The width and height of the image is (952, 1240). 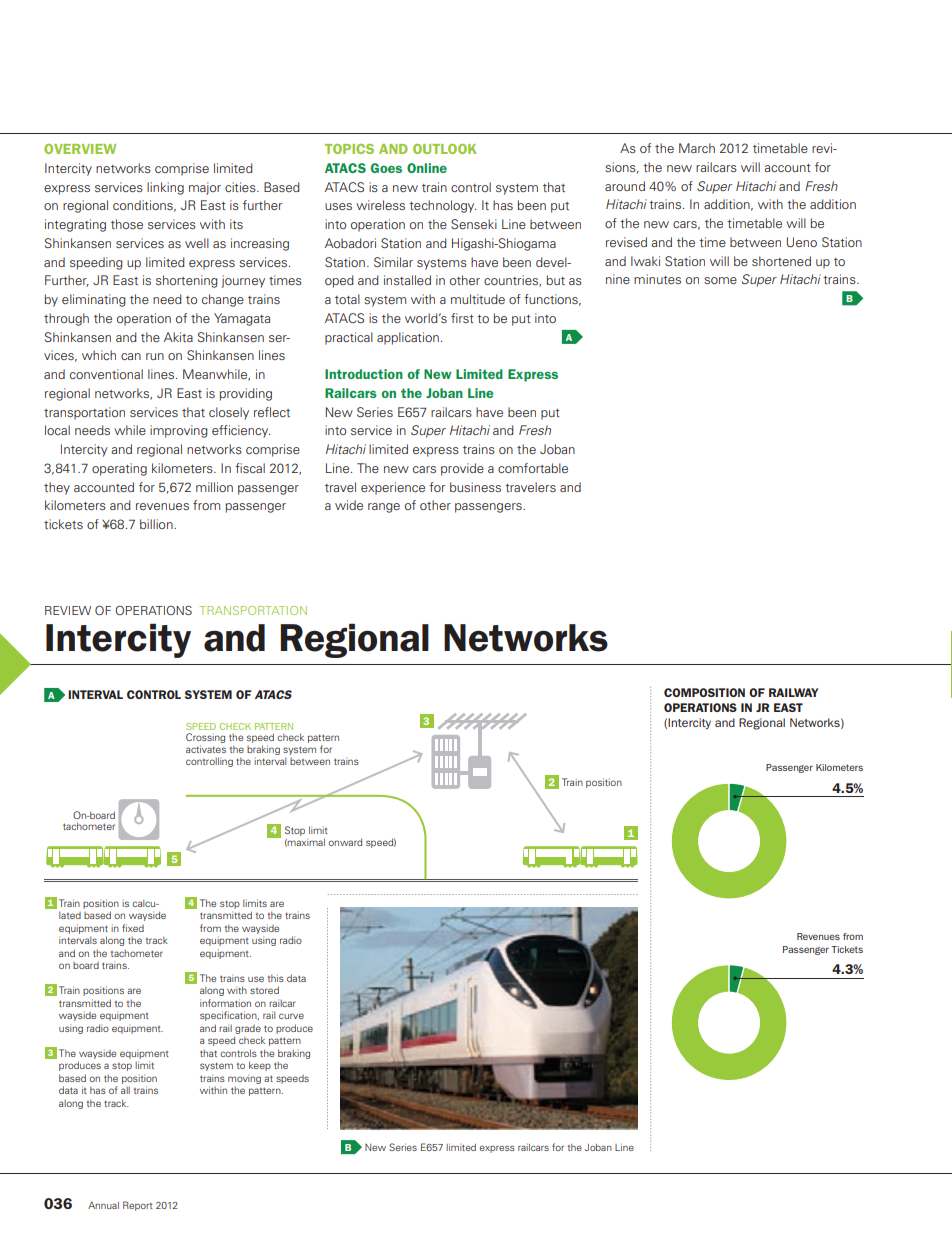 What do you see at coordinates (137, 1206) in the image?
I see `Report` at bounding box center [137, 1206].
